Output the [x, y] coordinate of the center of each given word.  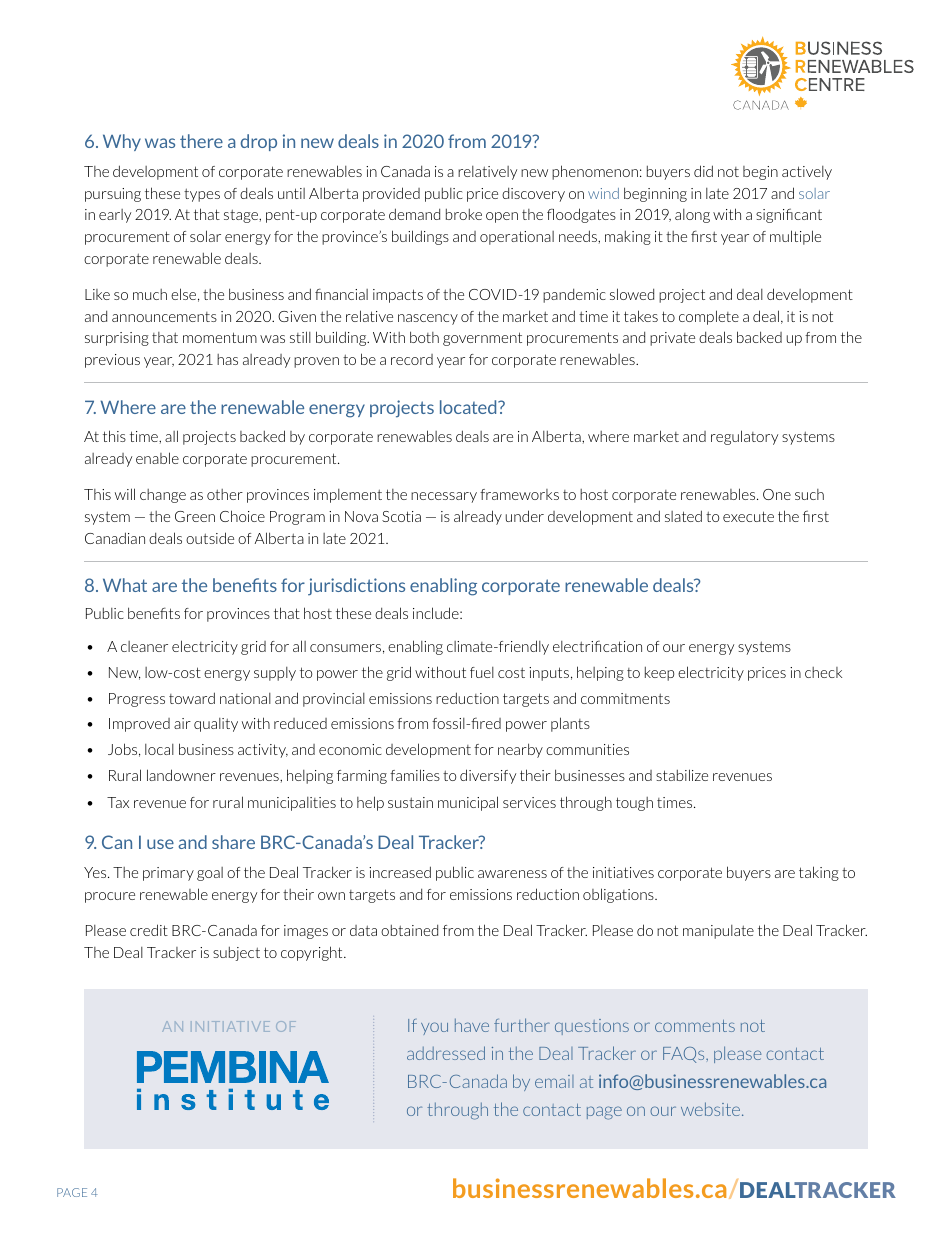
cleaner [144, 646]
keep [659, 674]
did [703, 171]
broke [464, 214]
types [202, 195]
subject [236, 954]
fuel [482, 672]
